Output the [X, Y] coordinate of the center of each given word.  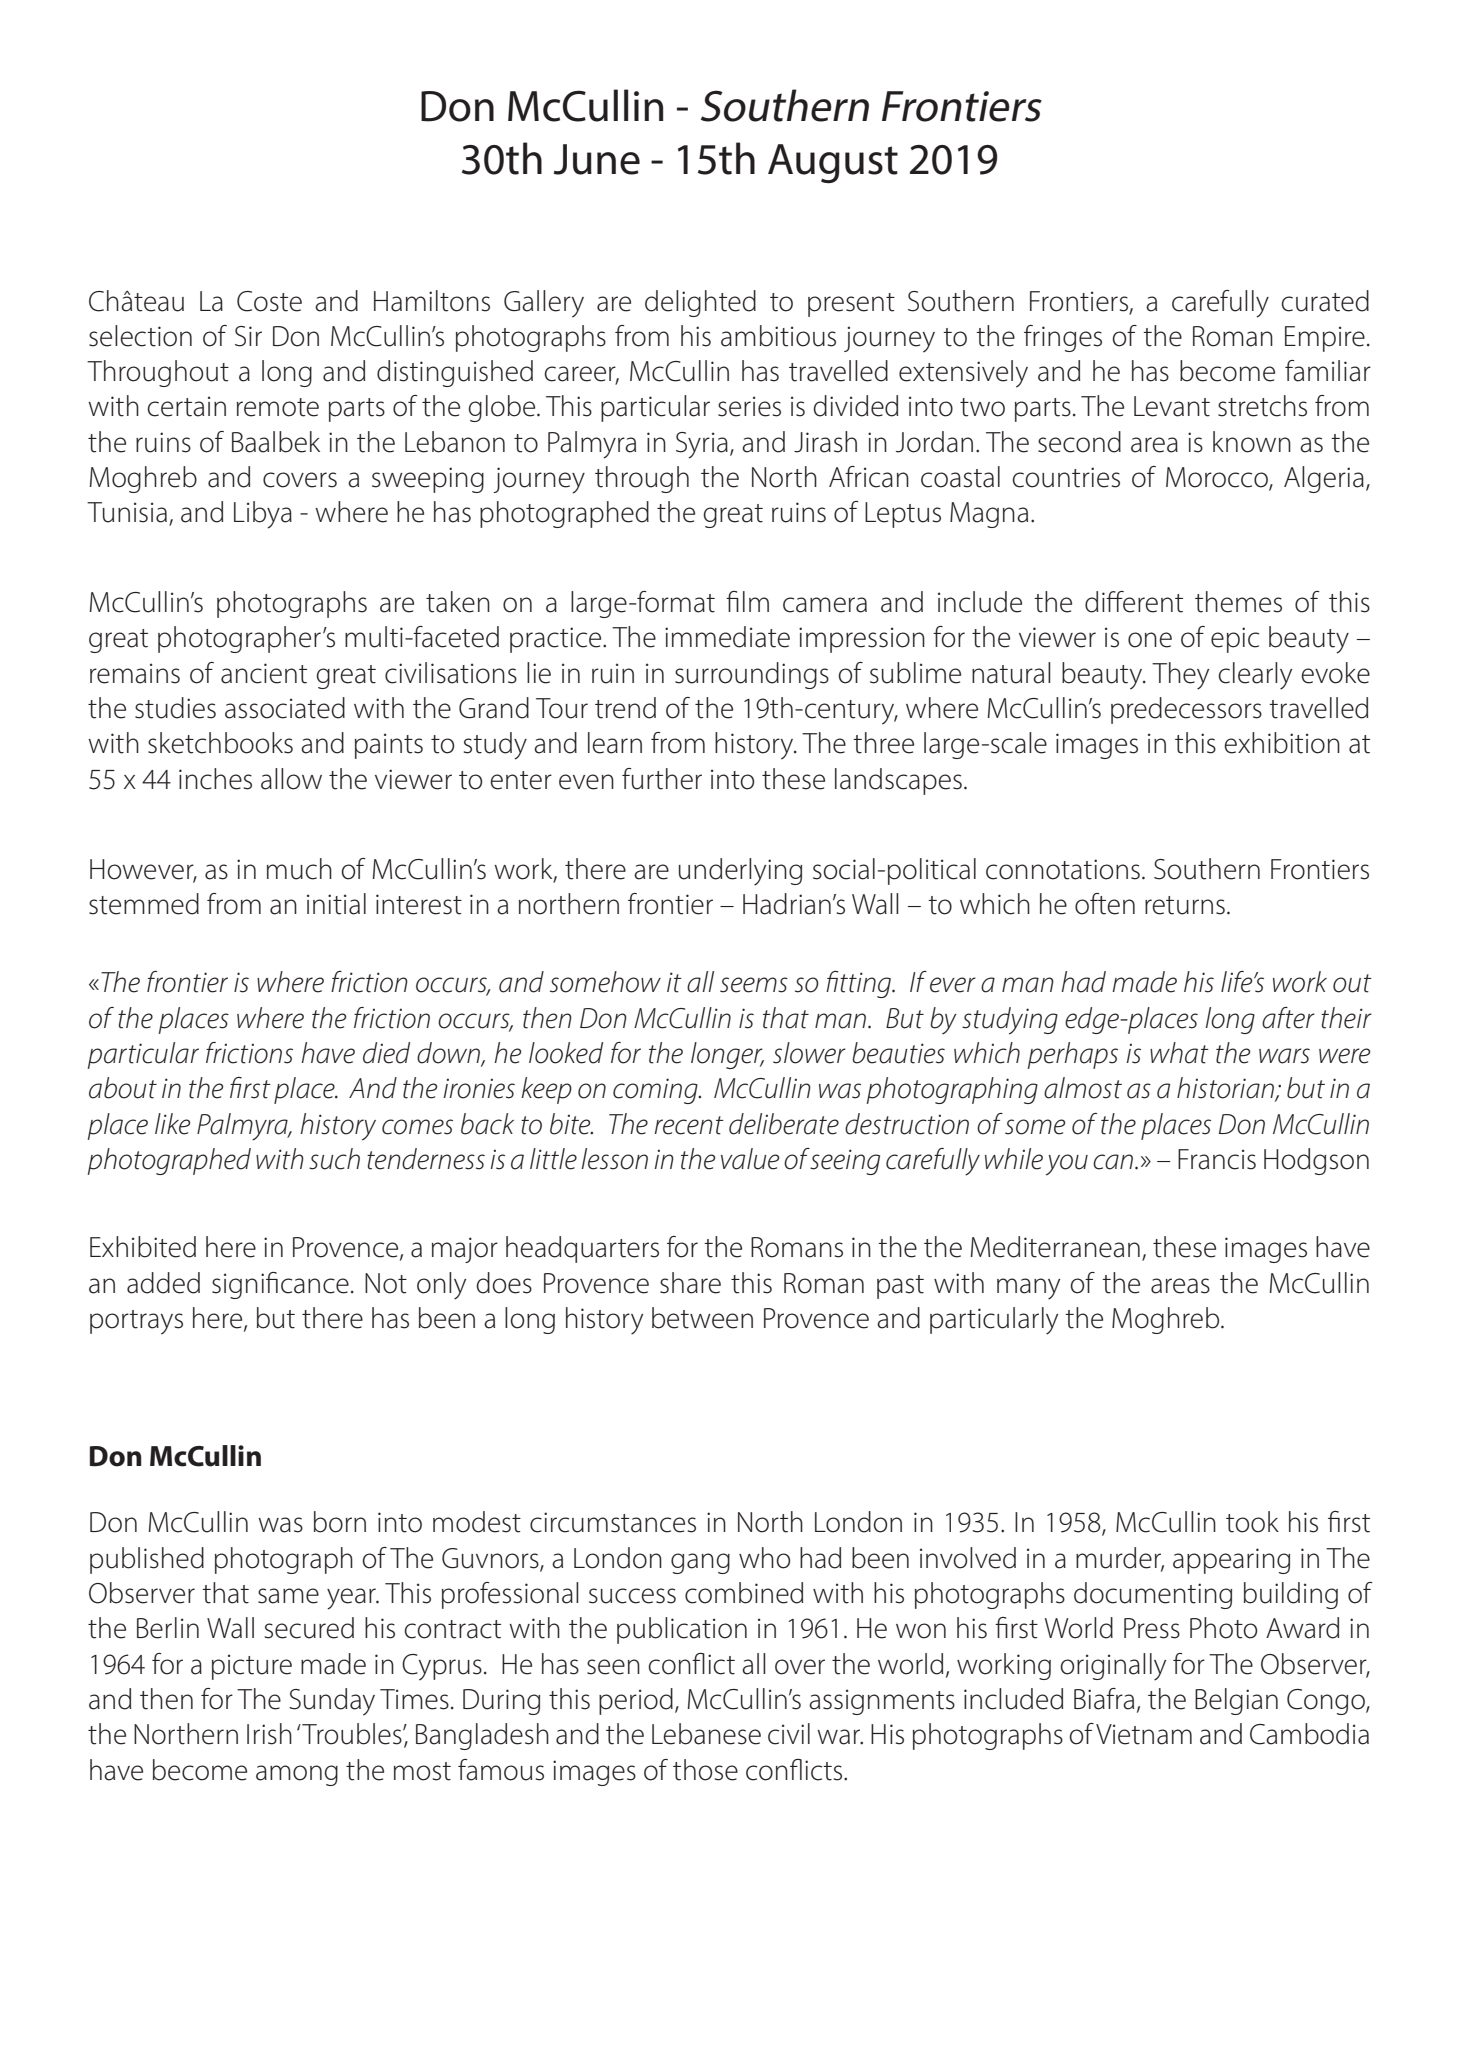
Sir [248, 336]
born [340, 1522]
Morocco [1218, 478]
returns [1185, 905]
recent [689, 1125]
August [833, 164]
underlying [740, 872]
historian [1226, 1089]
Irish [269, 1734]
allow [291, 779]
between [702, 1318]
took [1252, 1522]
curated [1325, 301]
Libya [263, 515]
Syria [702, 445]
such [334, 1159]
